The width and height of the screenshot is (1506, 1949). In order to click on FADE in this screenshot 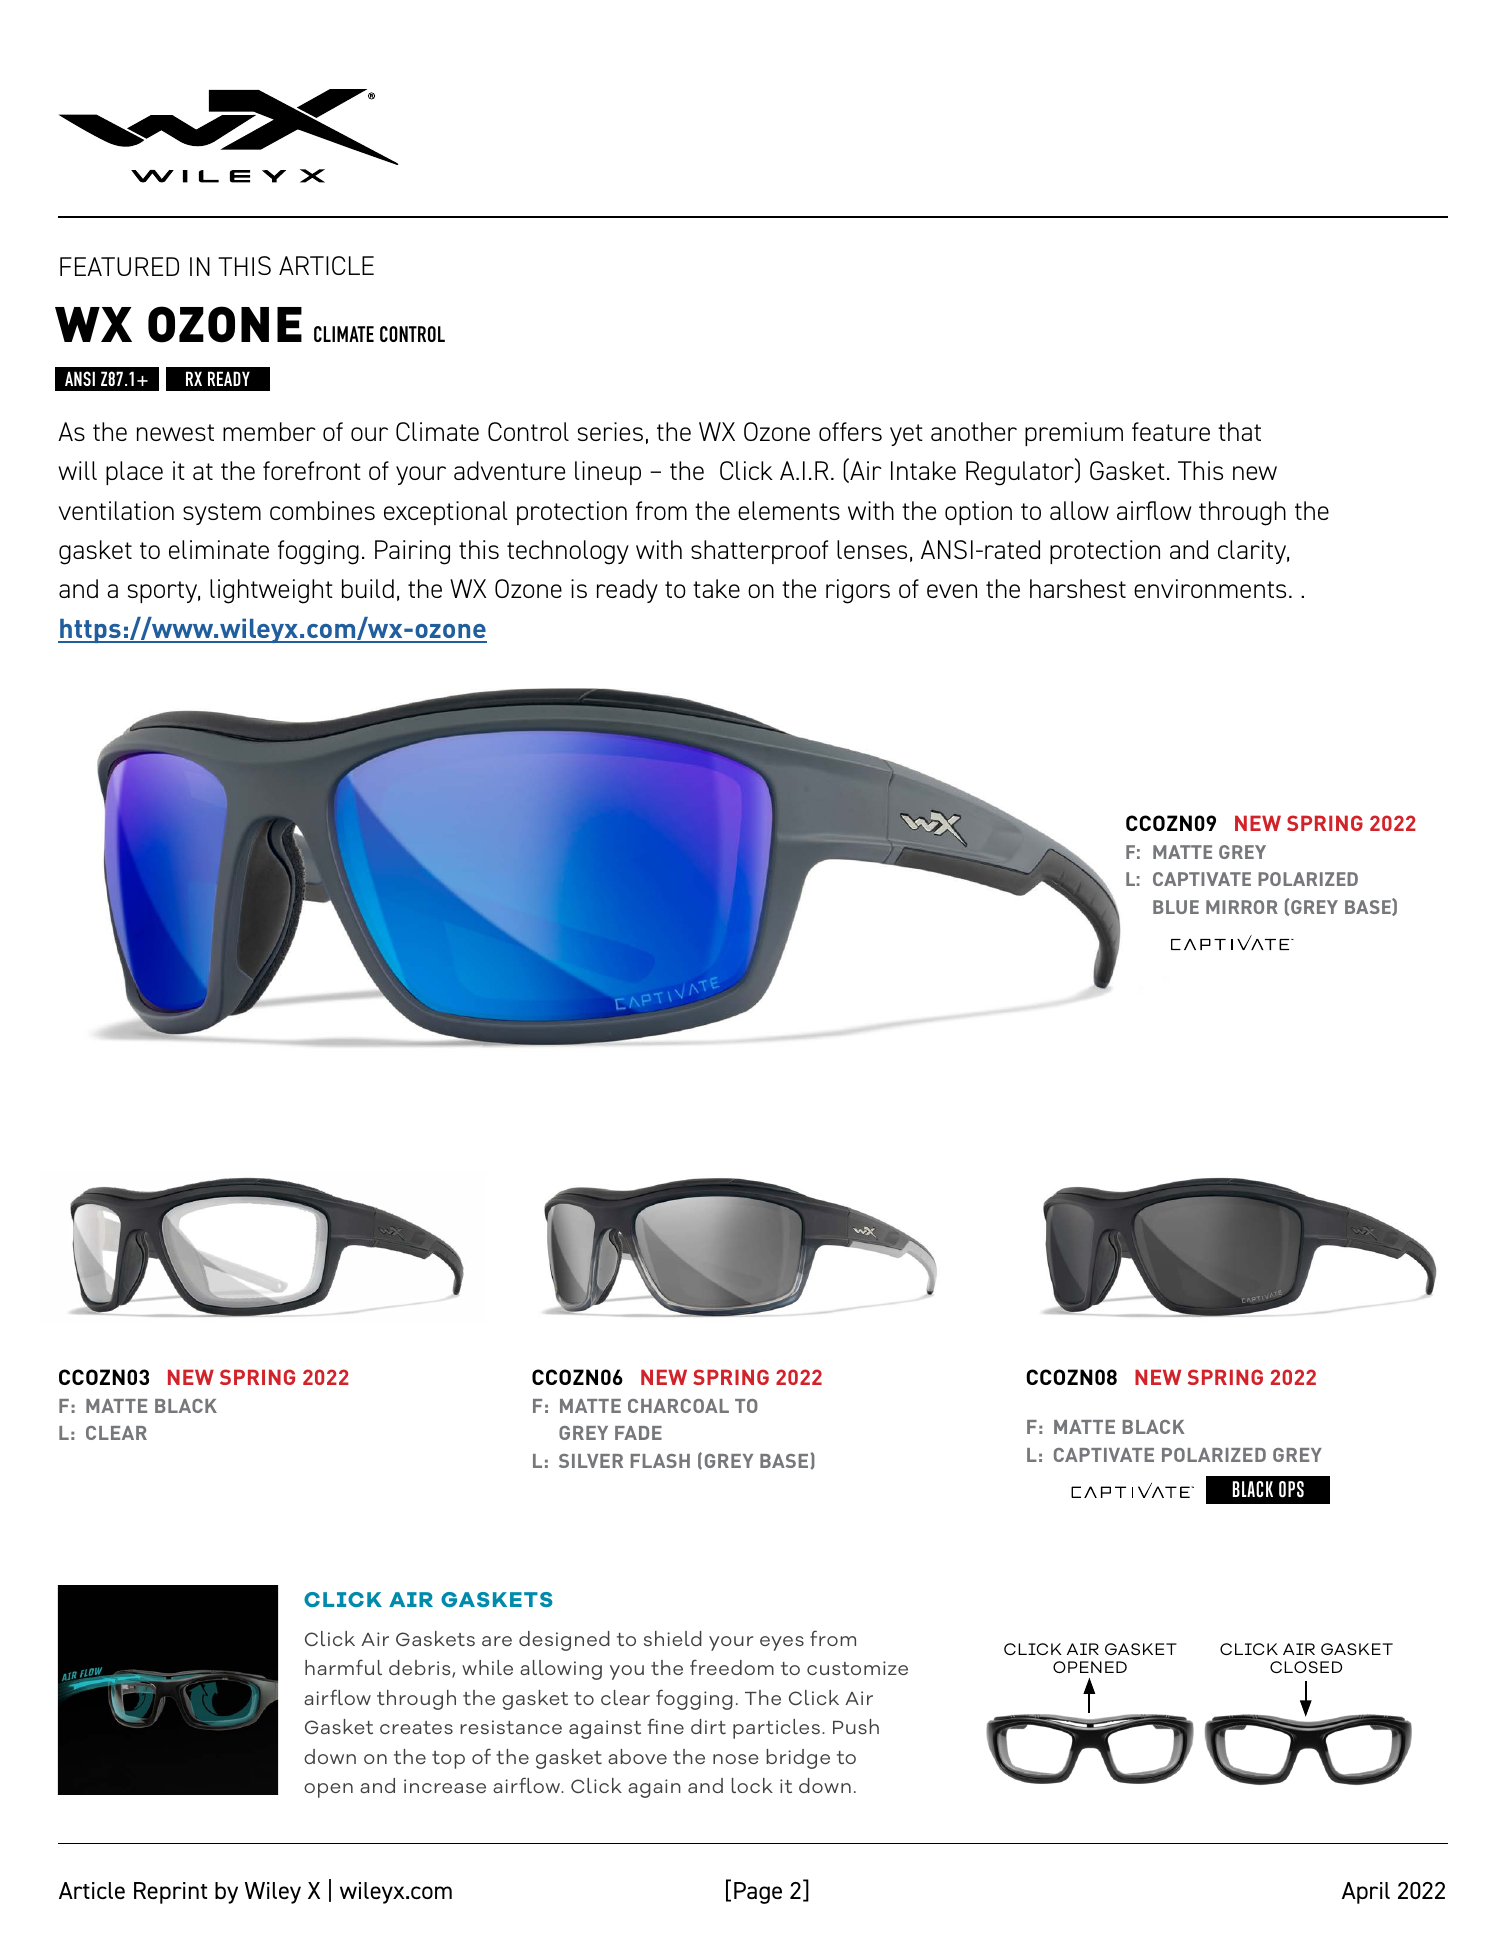, I will do `click(638, 1433)`.
